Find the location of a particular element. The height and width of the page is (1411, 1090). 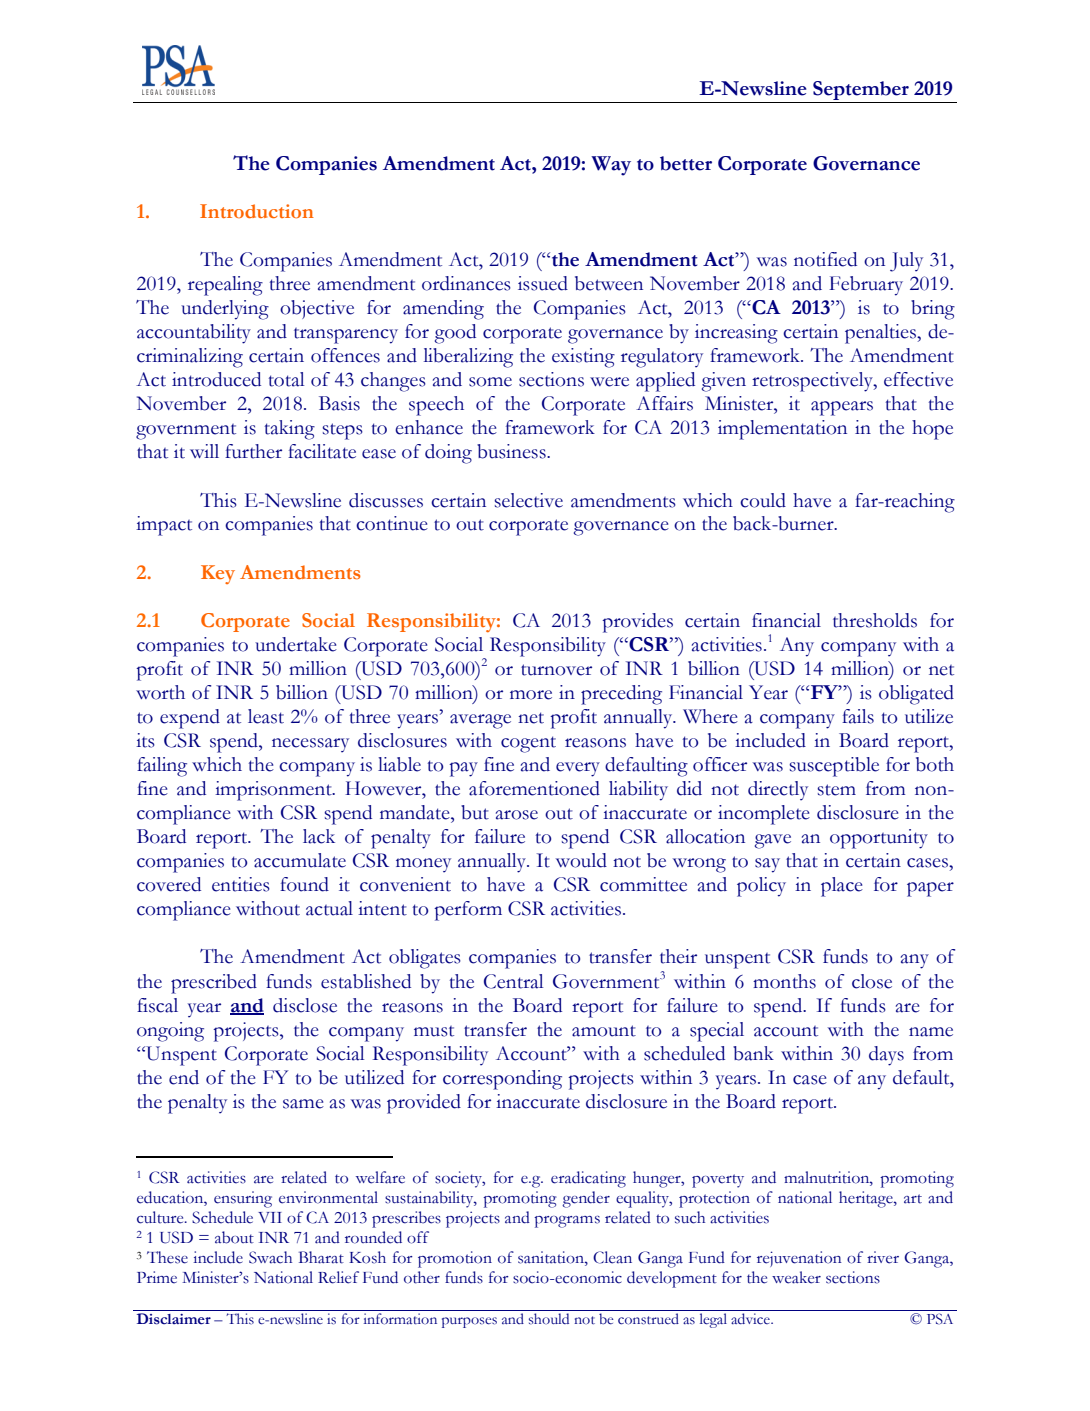

about is located at coordinates (234, 1237).
